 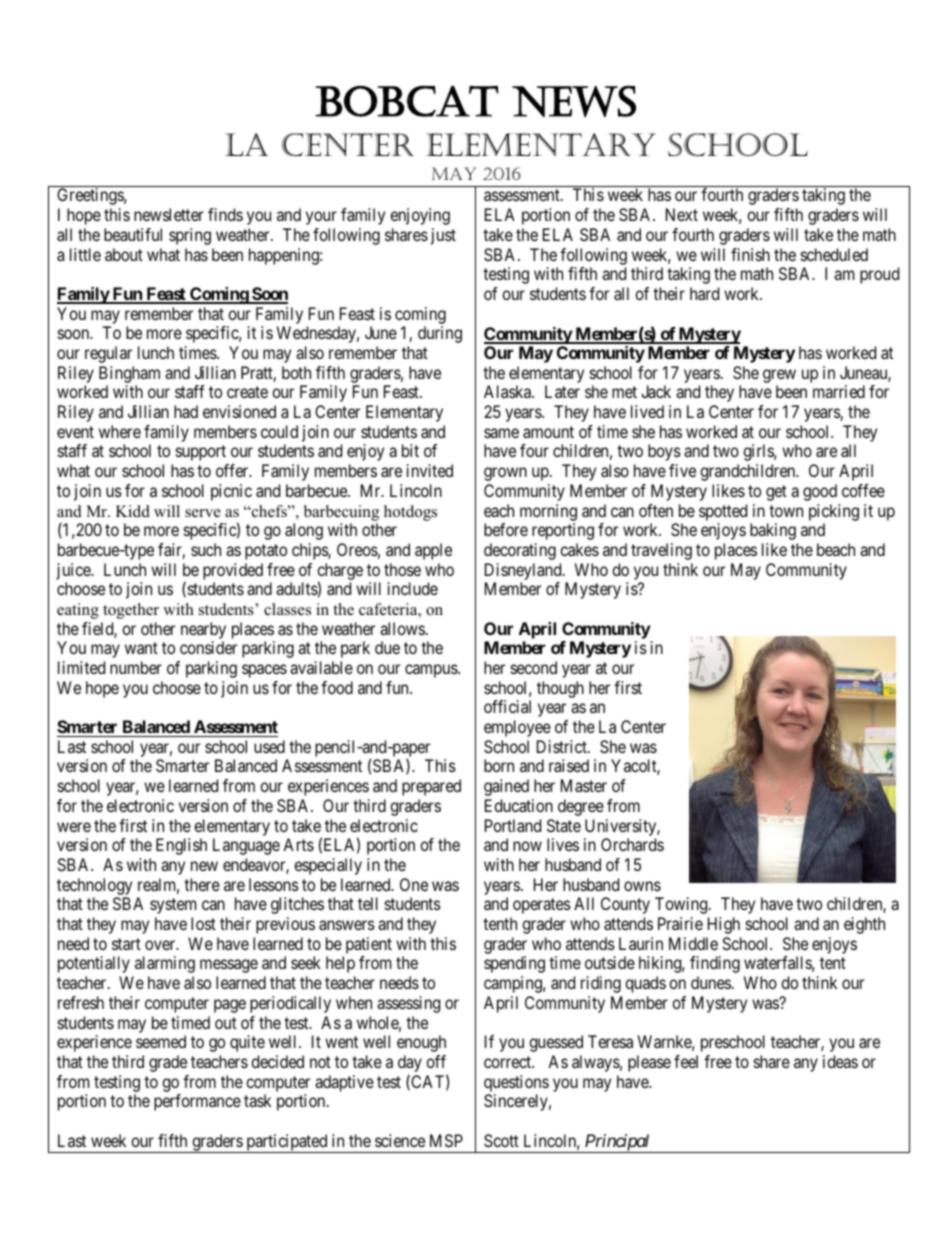 What do you see at coordinates (724, 925) in the page?
I see `High` at bounding box center [724, 925].
